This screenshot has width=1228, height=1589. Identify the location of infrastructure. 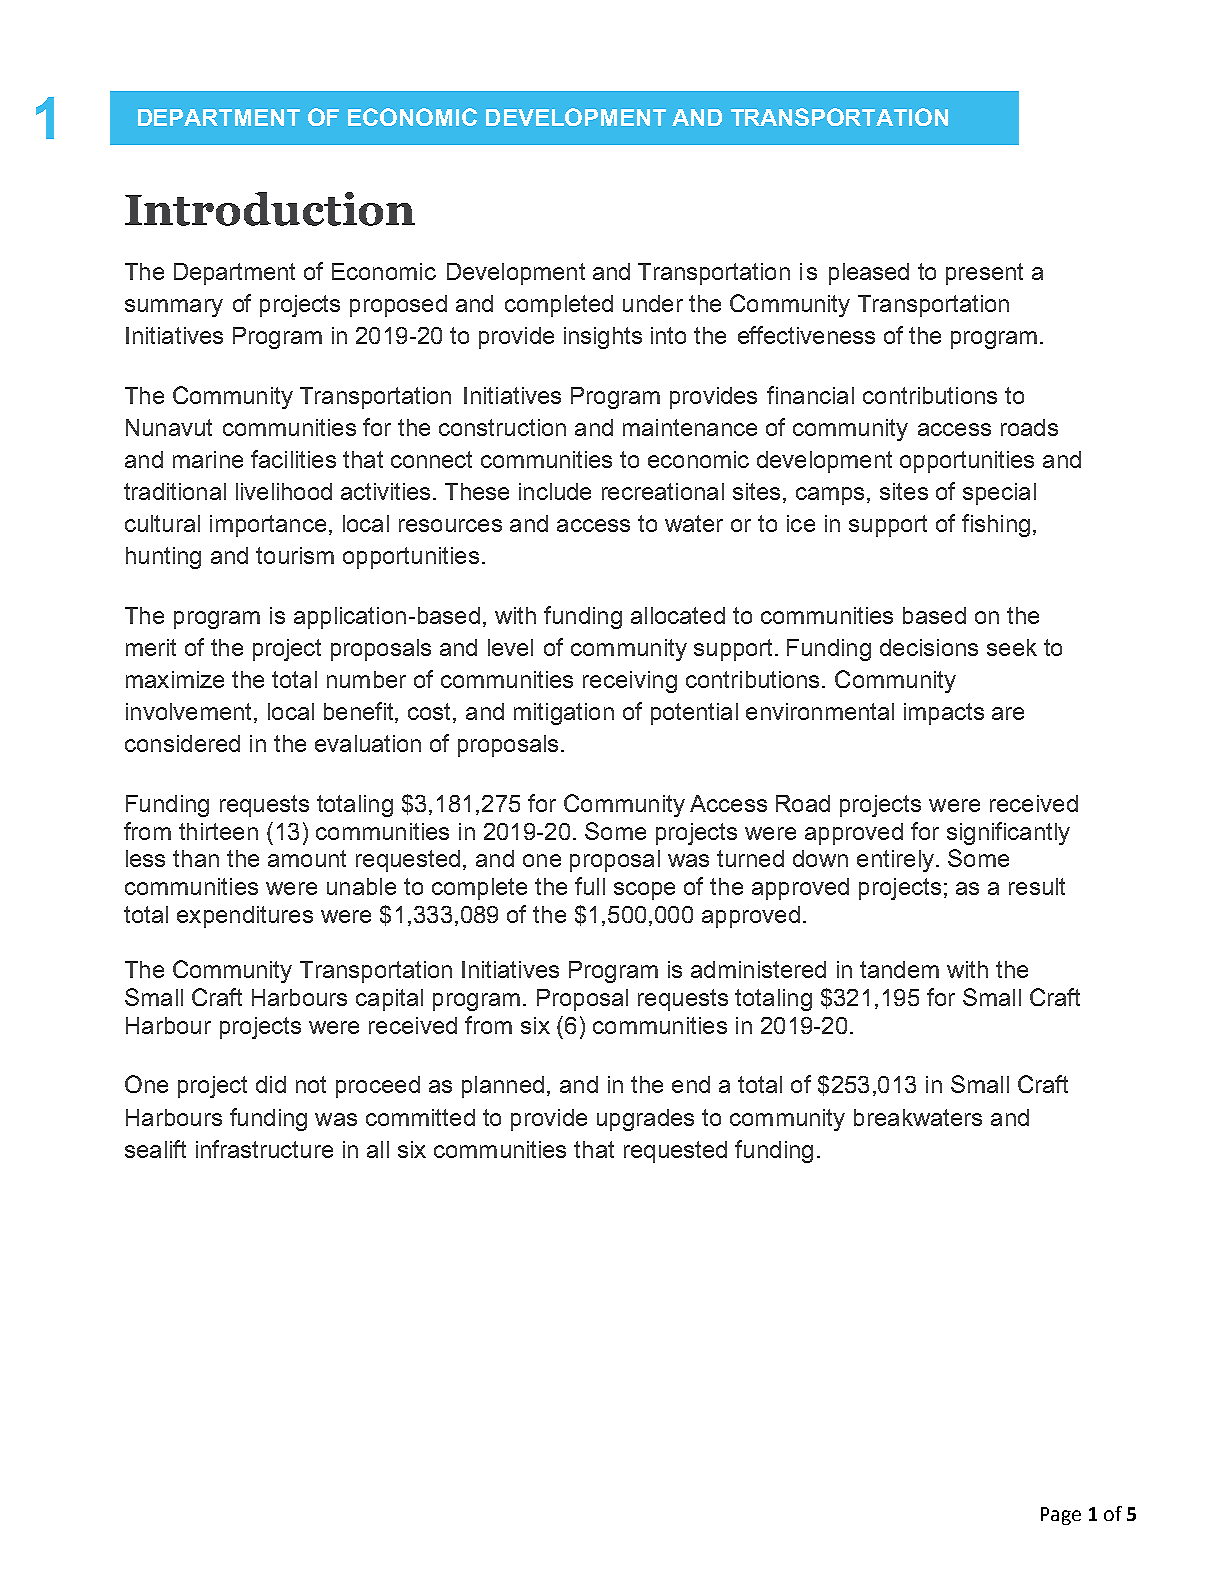
(264, 1149).
